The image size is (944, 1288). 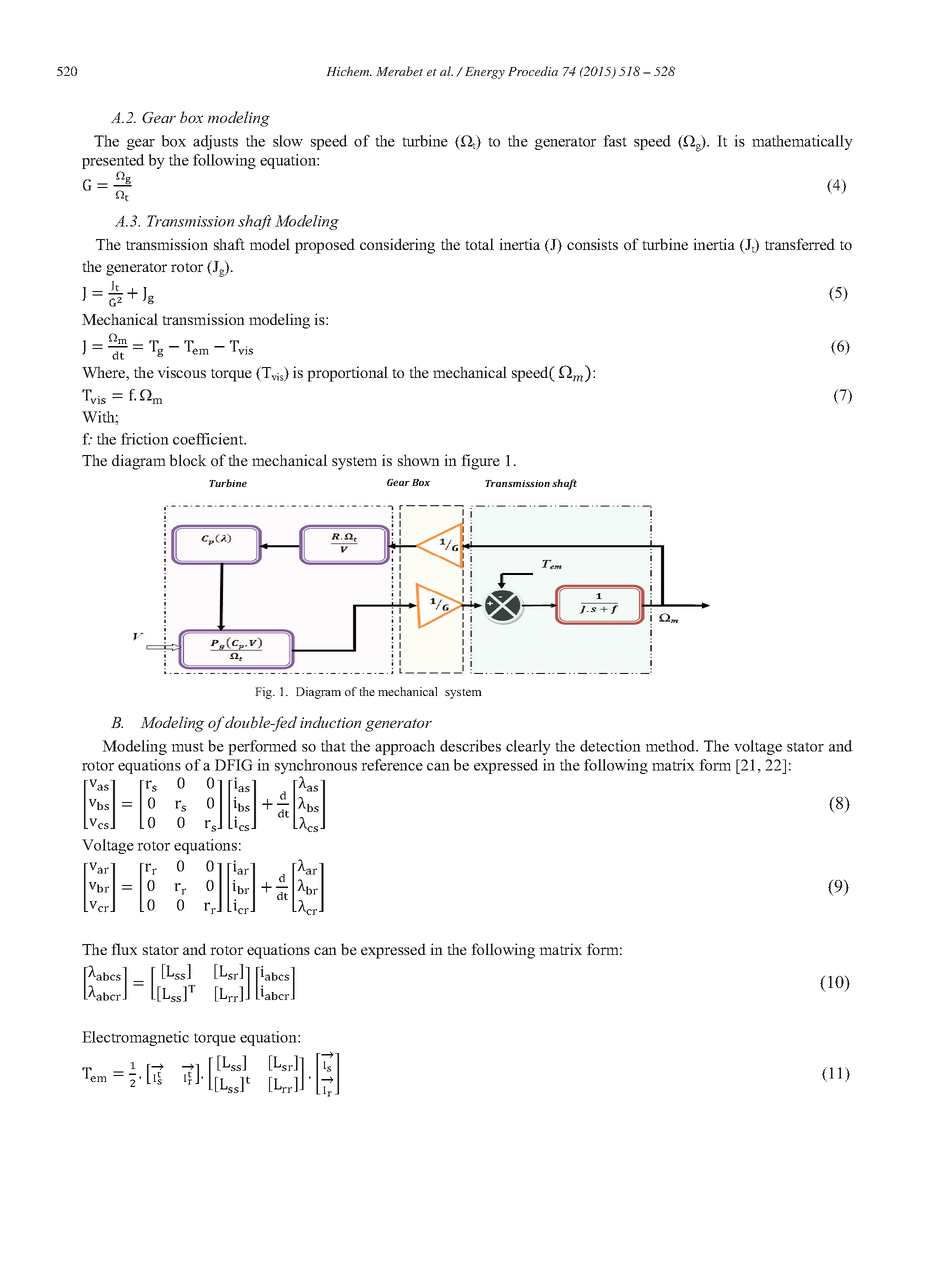 What do you see at coordinates (479, 244) in the screenshot?
I see `total` at bounding box center [479, 244].
